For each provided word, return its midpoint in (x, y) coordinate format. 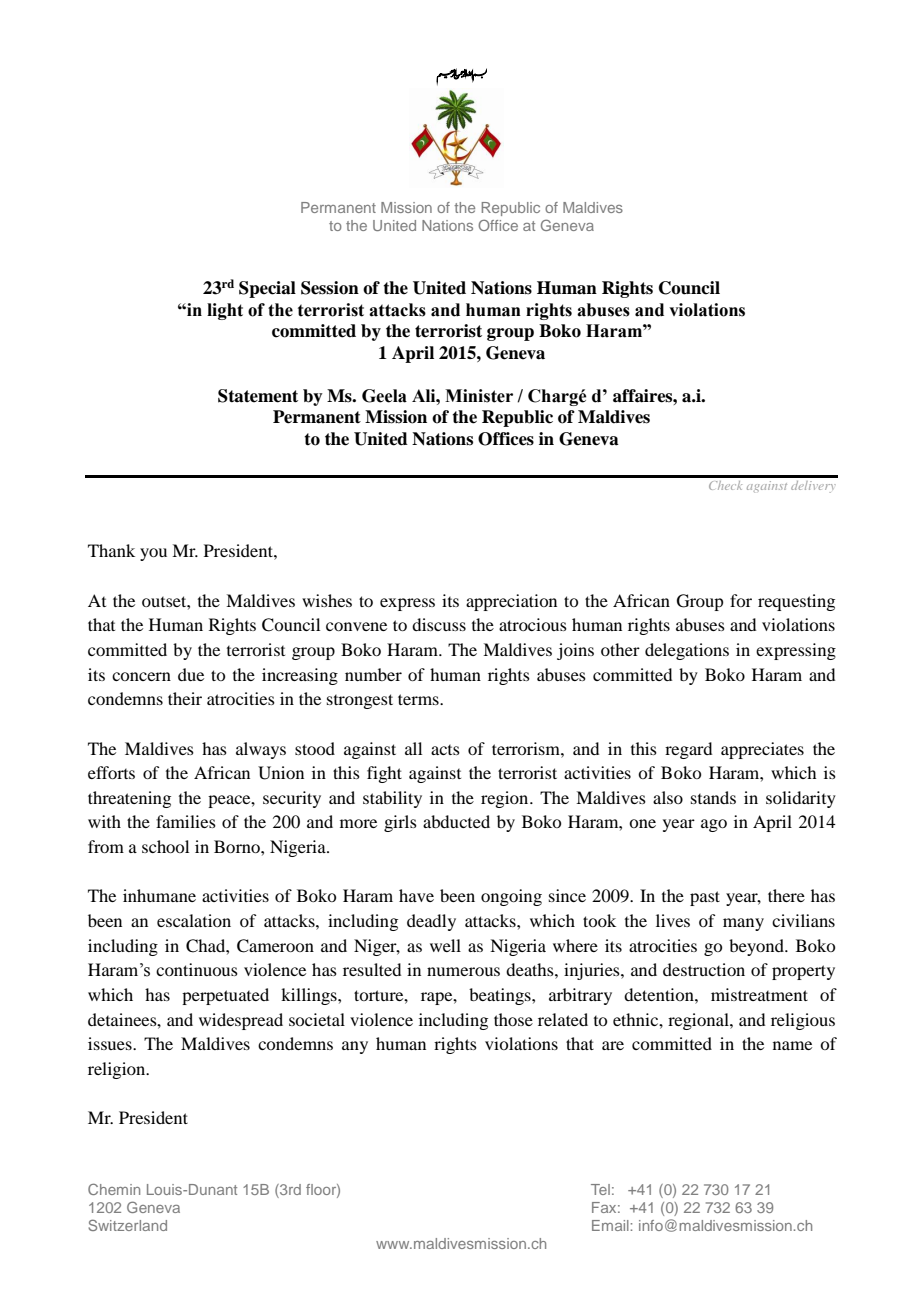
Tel (600, 1189)
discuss (439, 624)
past (705, 898)
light (225, 311)
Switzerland (127, 1225)
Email (610, 1225)
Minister (479, 396)
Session (330, 288)
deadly (431, 922)
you (153, 554)
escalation (194, 920)
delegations (687, 651)
